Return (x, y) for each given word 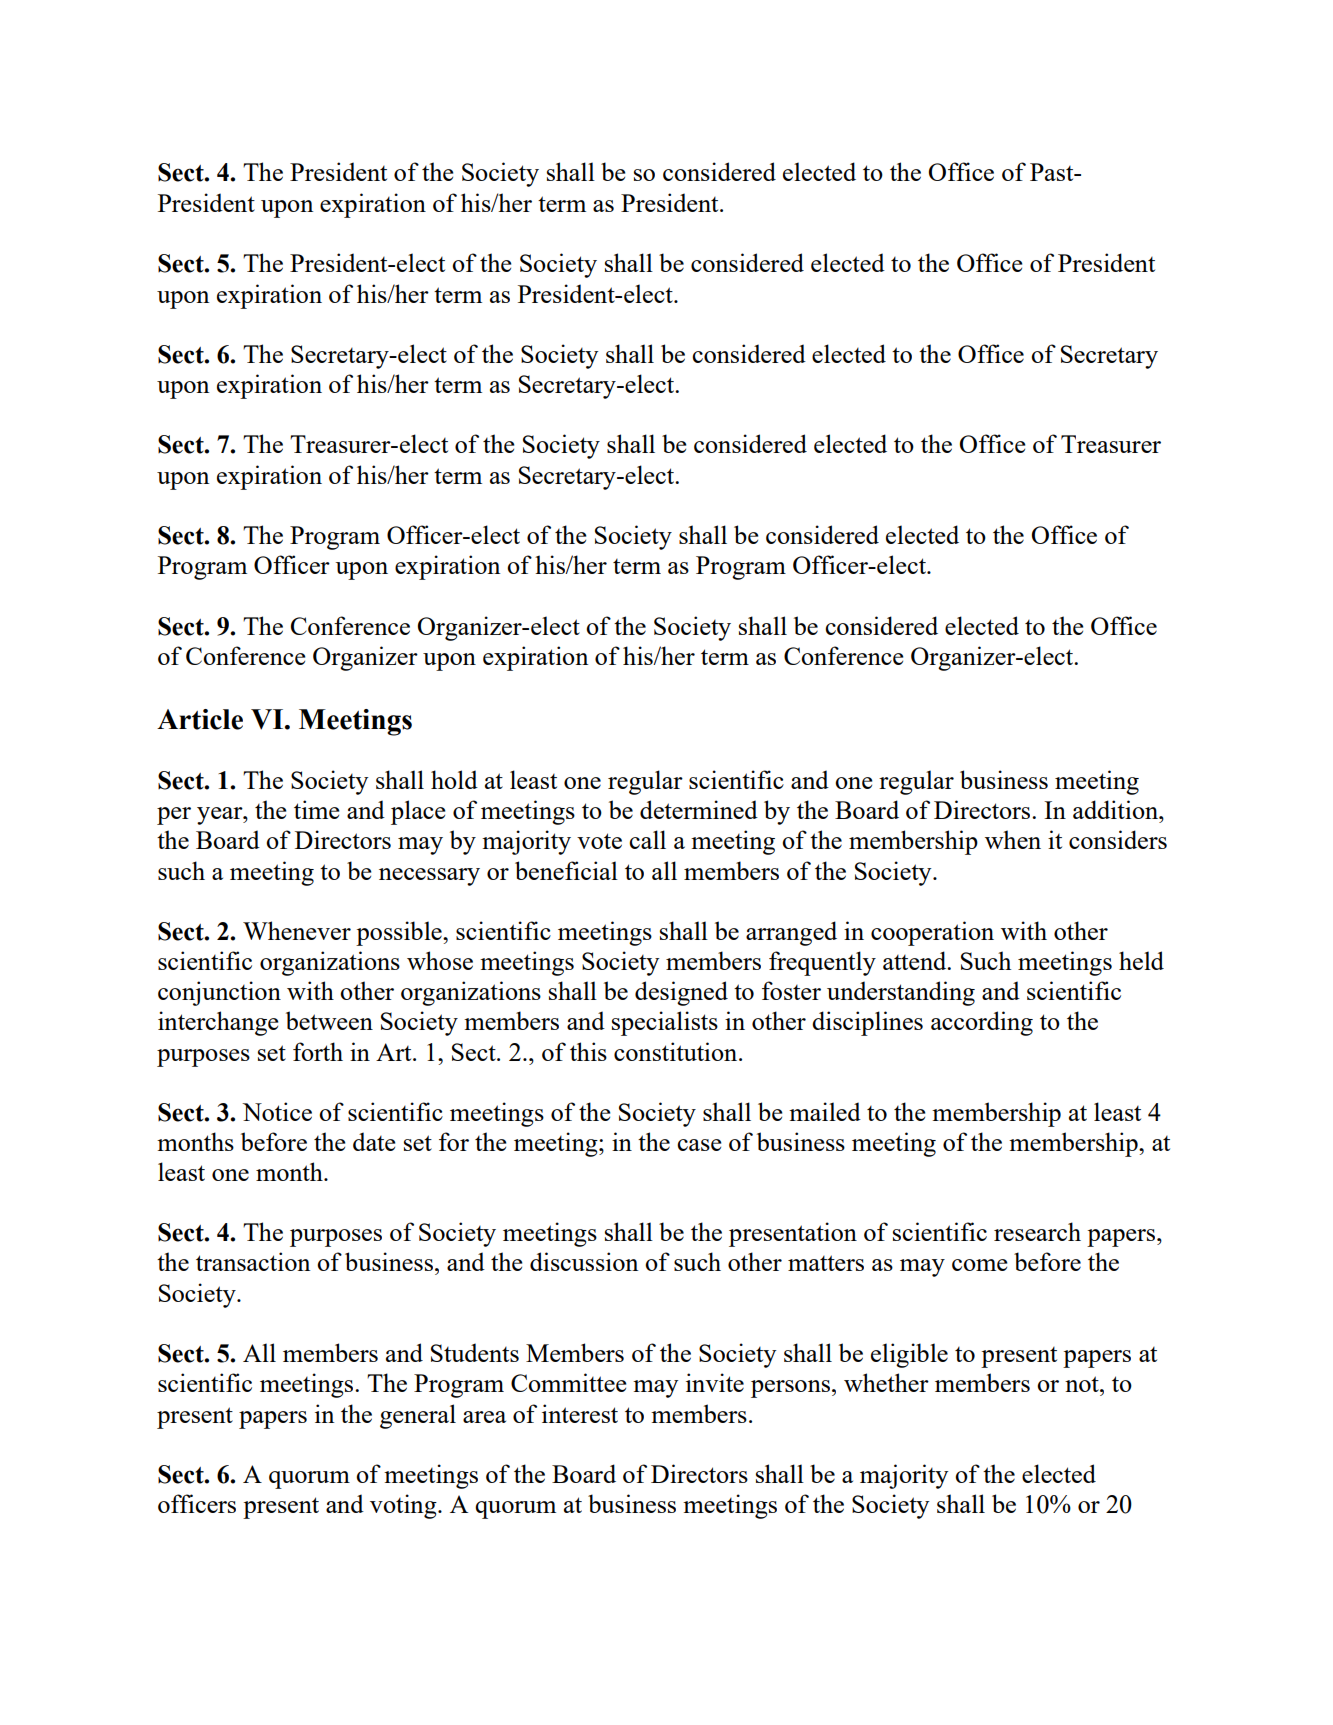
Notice (277, 1111)
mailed (825, 1111)
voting (404, 1506)
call (647, 839)
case (699, 1145)
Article (200, 719)
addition (1117, 809)
